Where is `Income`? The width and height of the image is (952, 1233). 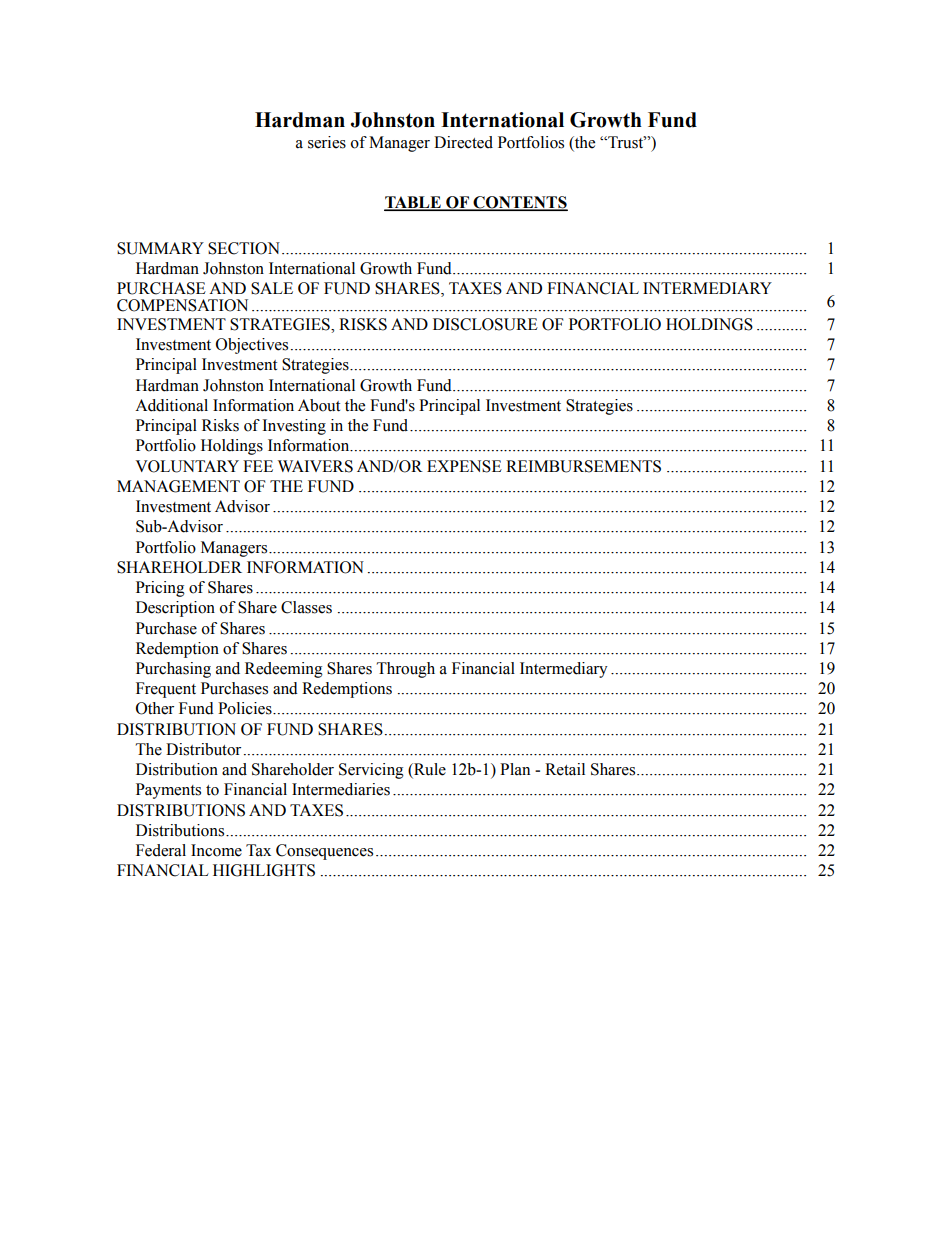
Income is located at coordinates (216, 850).
